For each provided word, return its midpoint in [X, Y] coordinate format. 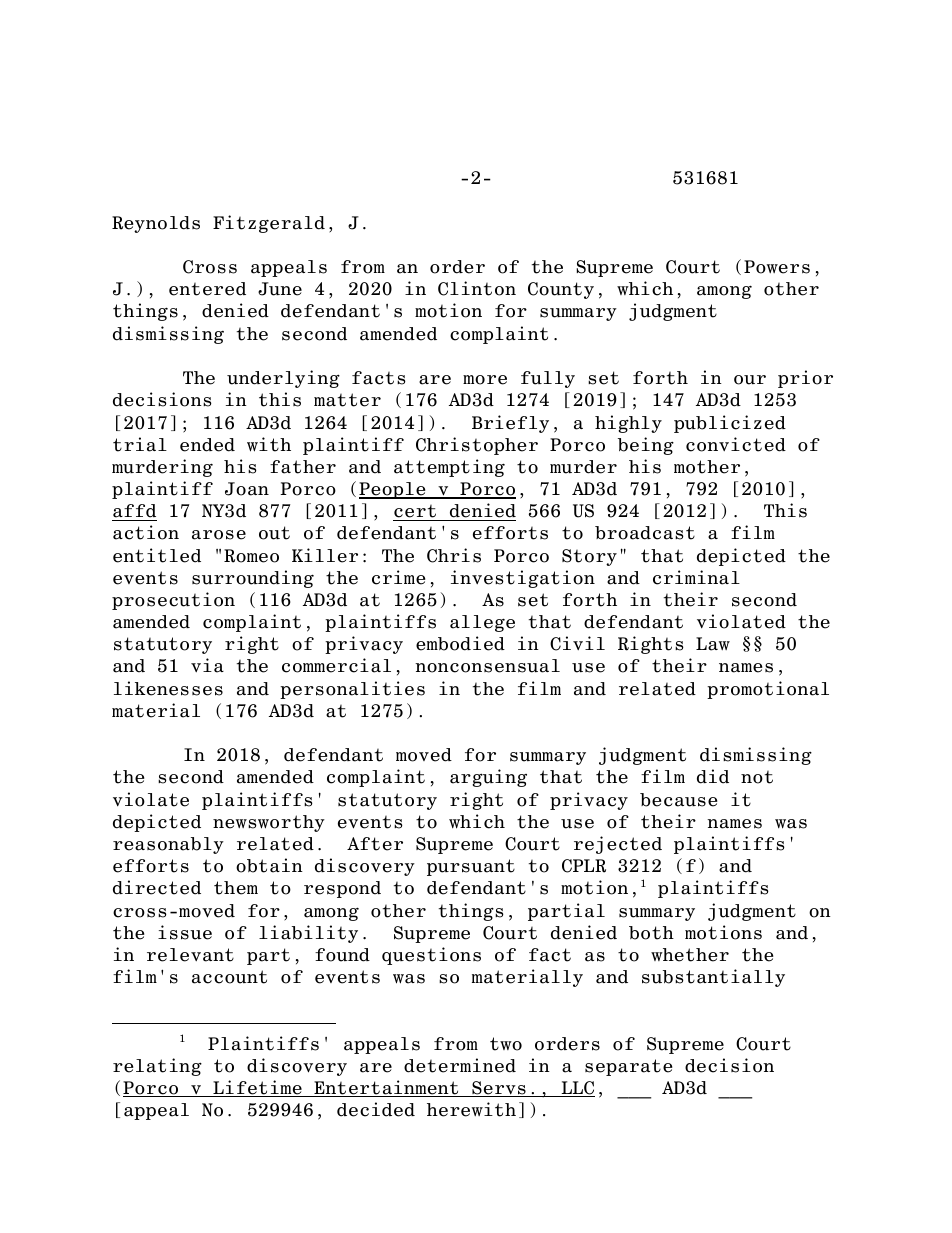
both [651, 933]
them [236, 888]
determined [460, 1065]
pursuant [471, 867]
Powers [777, 267]
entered [207, 289]
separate [628, 1067]
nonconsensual [487, 666]
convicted [736, 444]
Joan [247, 489]
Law [713, 644]
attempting [449, 468]
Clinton [477, 288]
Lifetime [257, 1088]
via [207, 665]
